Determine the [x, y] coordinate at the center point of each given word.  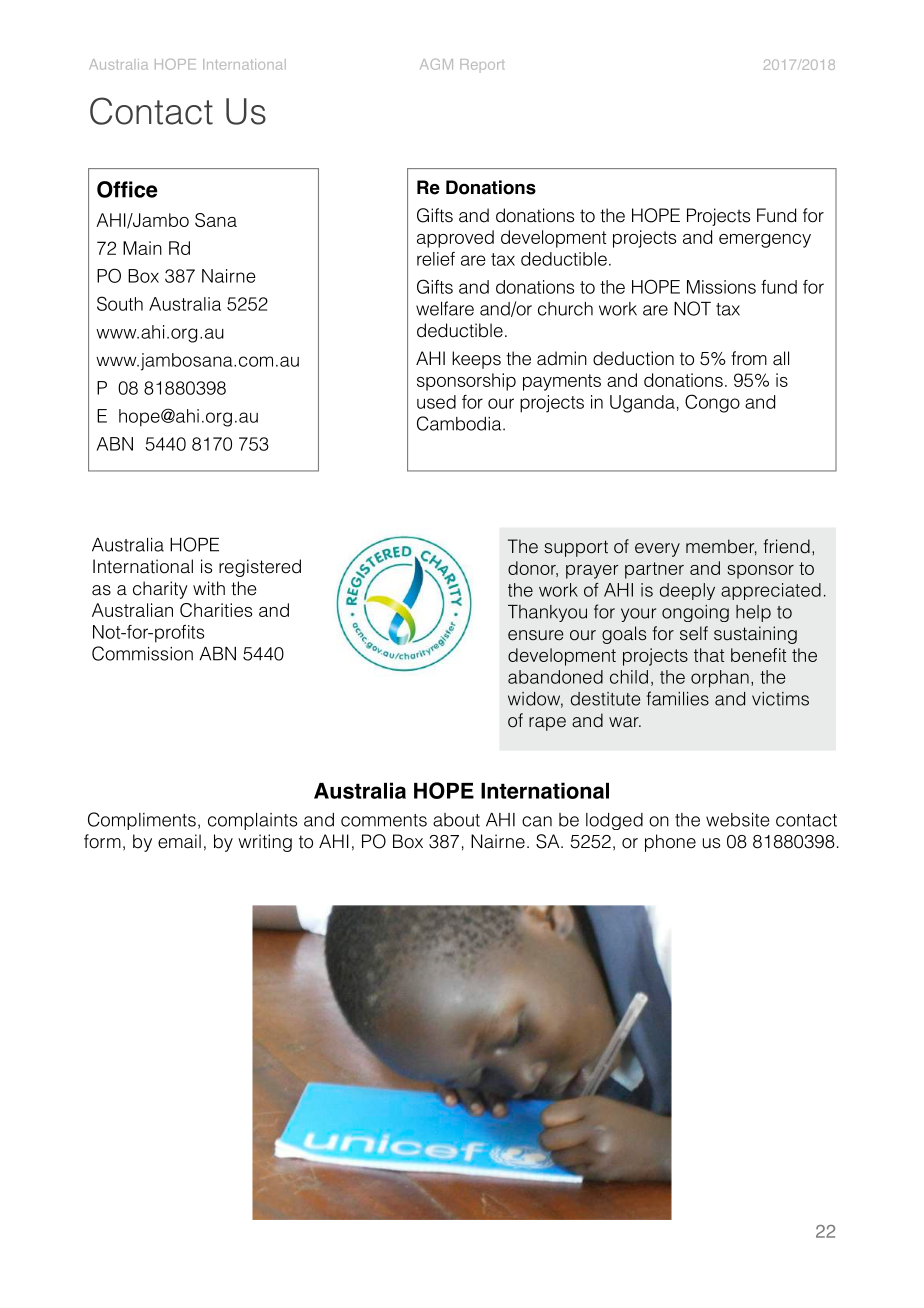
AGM [436, 64]
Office [127, 189]
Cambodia [460, 423]
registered [260, 568]
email [179, 841]
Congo [712, 403]
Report [482, 64]
